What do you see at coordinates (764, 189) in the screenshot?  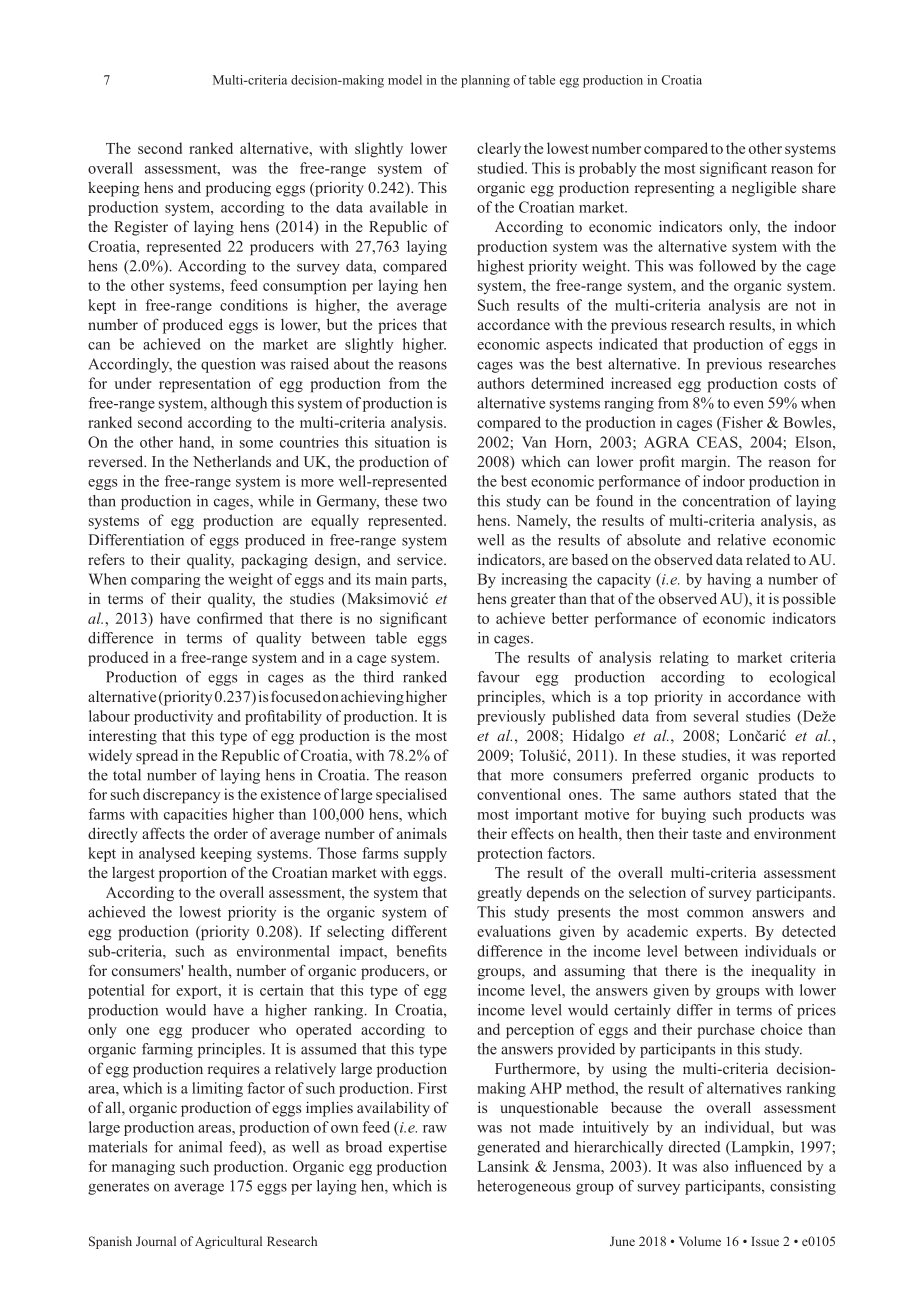 I see `negligible` at bounding box center [764, 189].
